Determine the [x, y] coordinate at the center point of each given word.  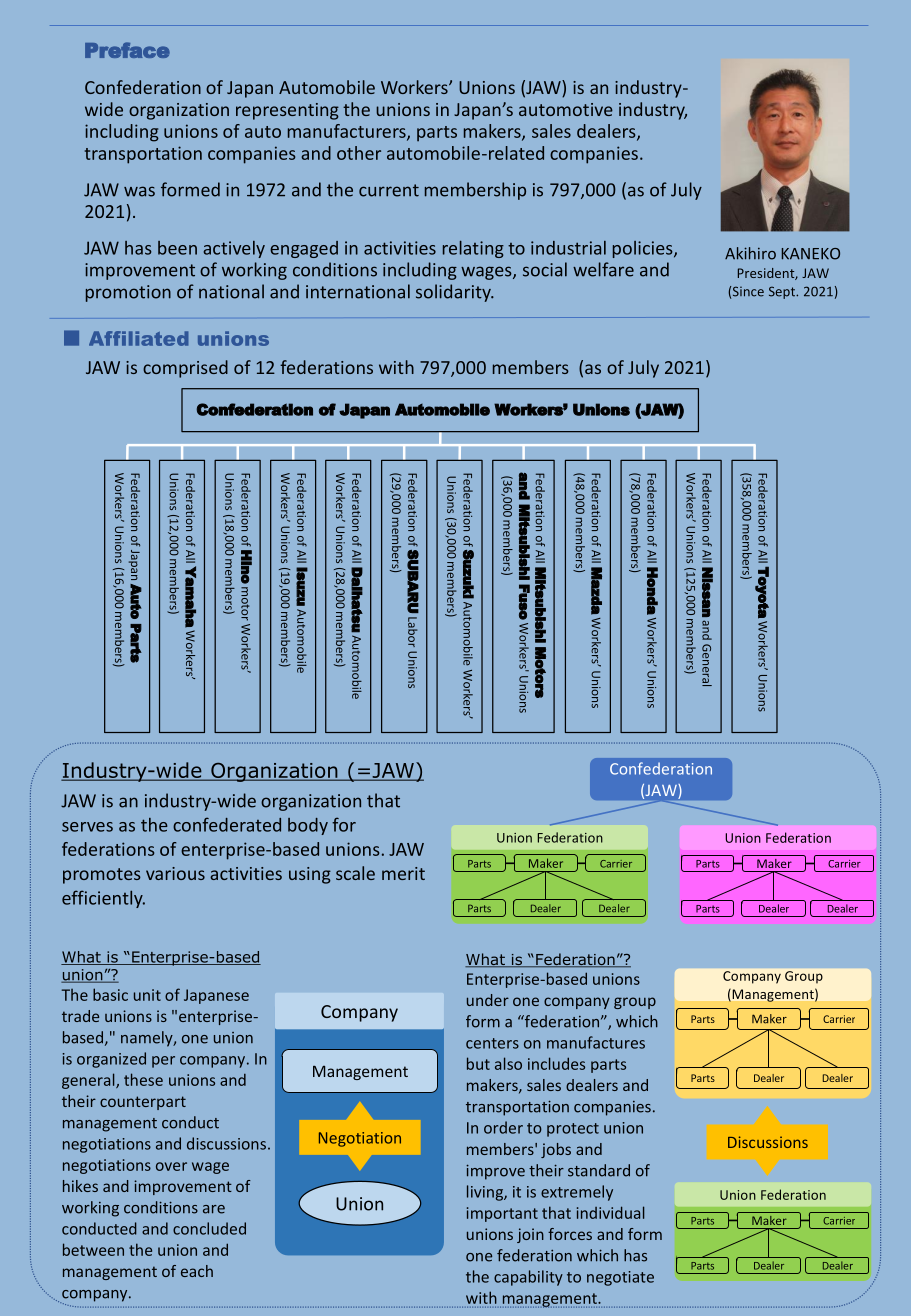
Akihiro [750, 253]
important [502, 1214]
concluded [209, 1228]
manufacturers [348, 132]
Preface [127, 50]
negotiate [620, 1278]
